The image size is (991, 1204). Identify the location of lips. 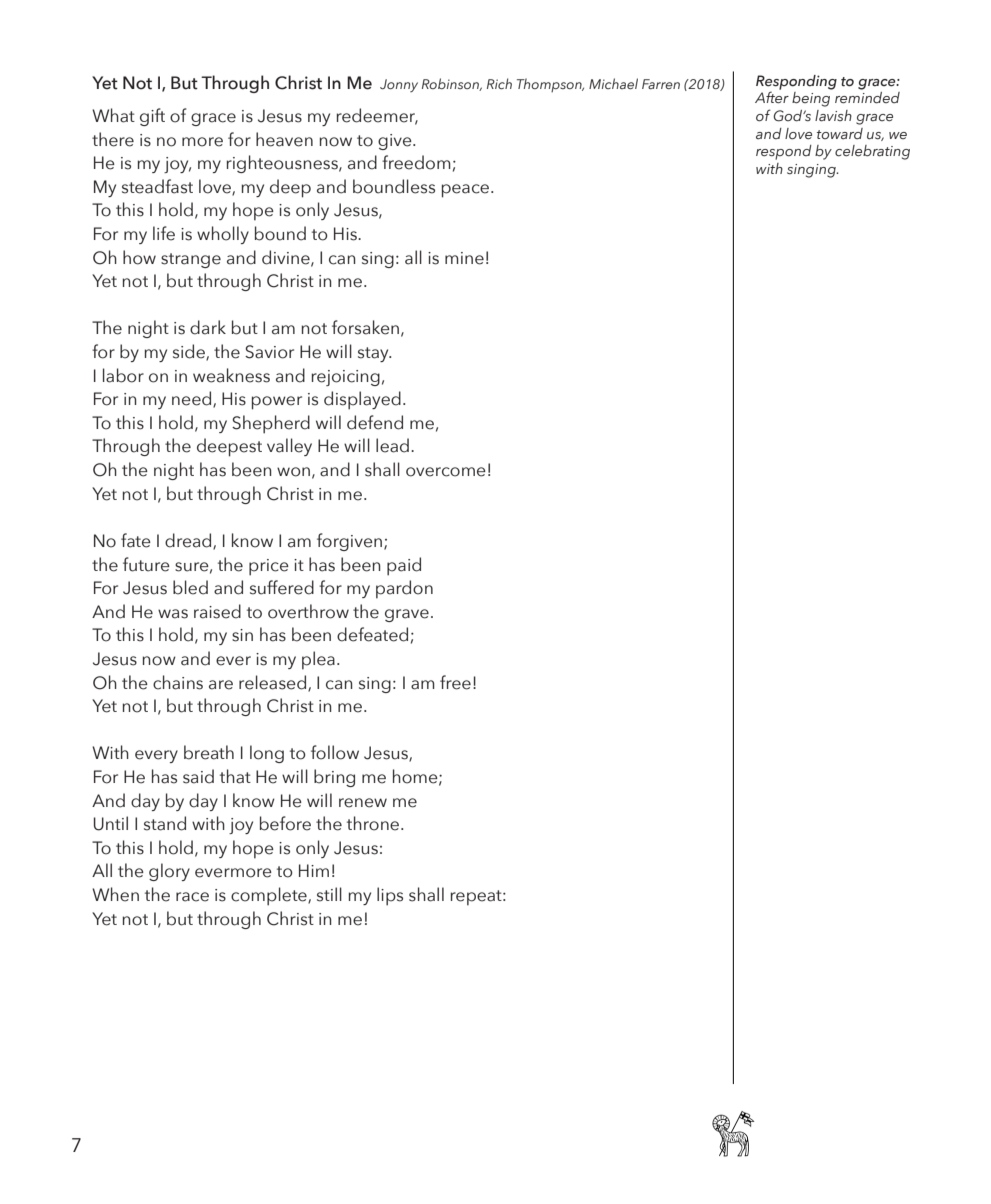
(390, 896).
